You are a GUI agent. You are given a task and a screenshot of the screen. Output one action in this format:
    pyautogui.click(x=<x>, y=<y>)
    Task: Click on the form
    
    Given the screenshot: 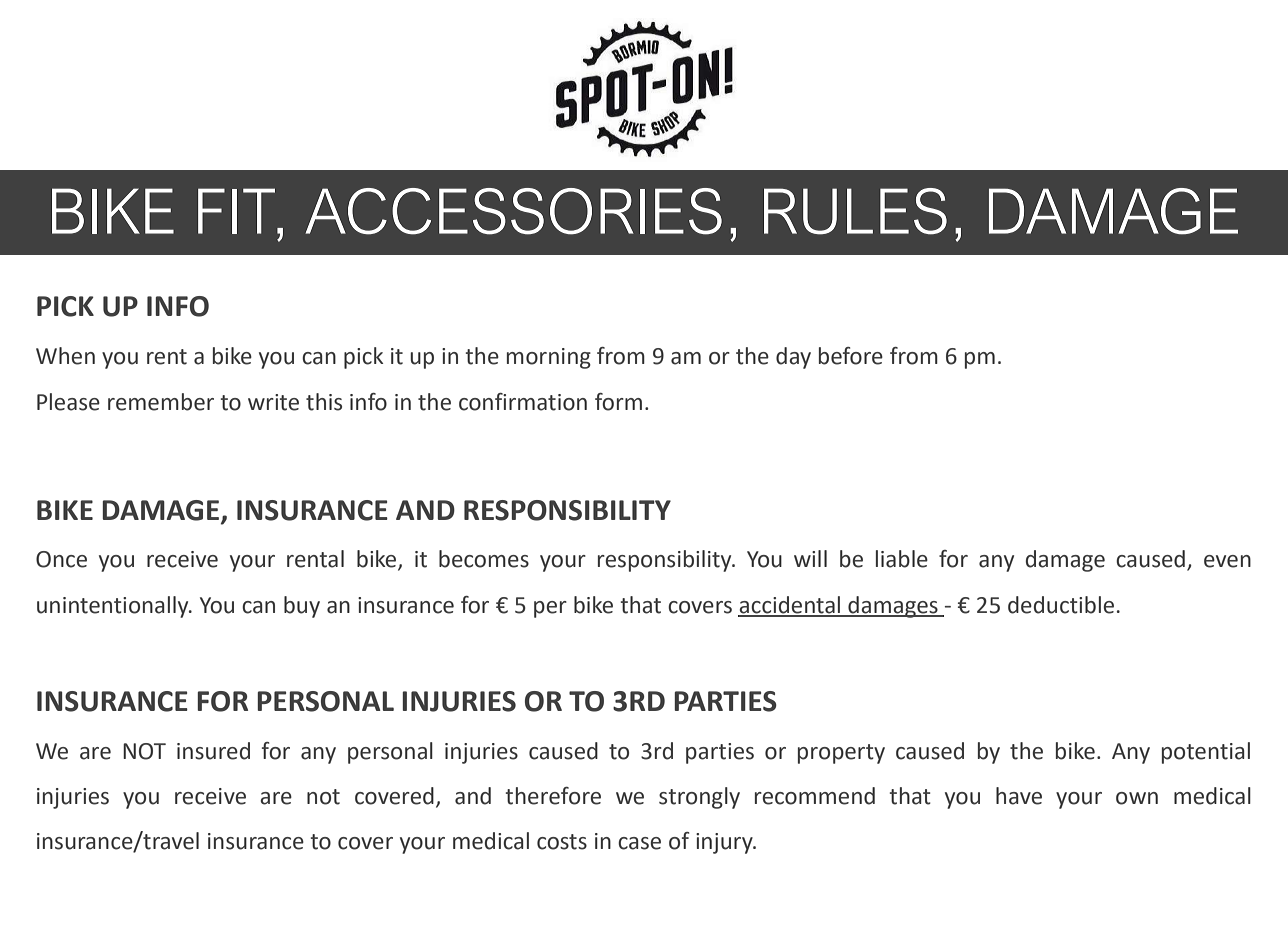 What is the action you would take?
    pyautogui.click(x=618, y=402)
